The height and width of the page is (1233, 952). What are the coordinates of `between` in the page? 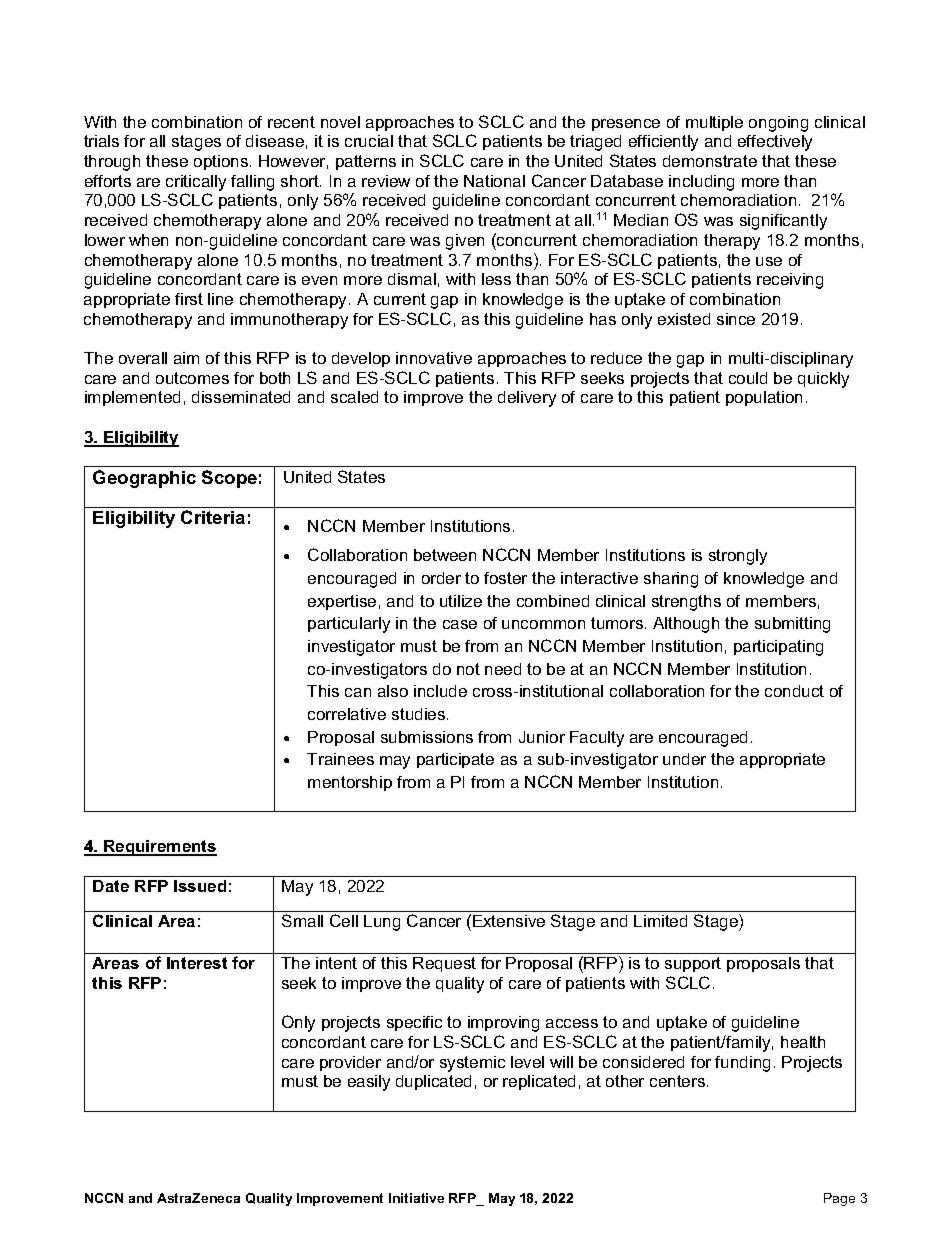 It's located at (445, 555).
